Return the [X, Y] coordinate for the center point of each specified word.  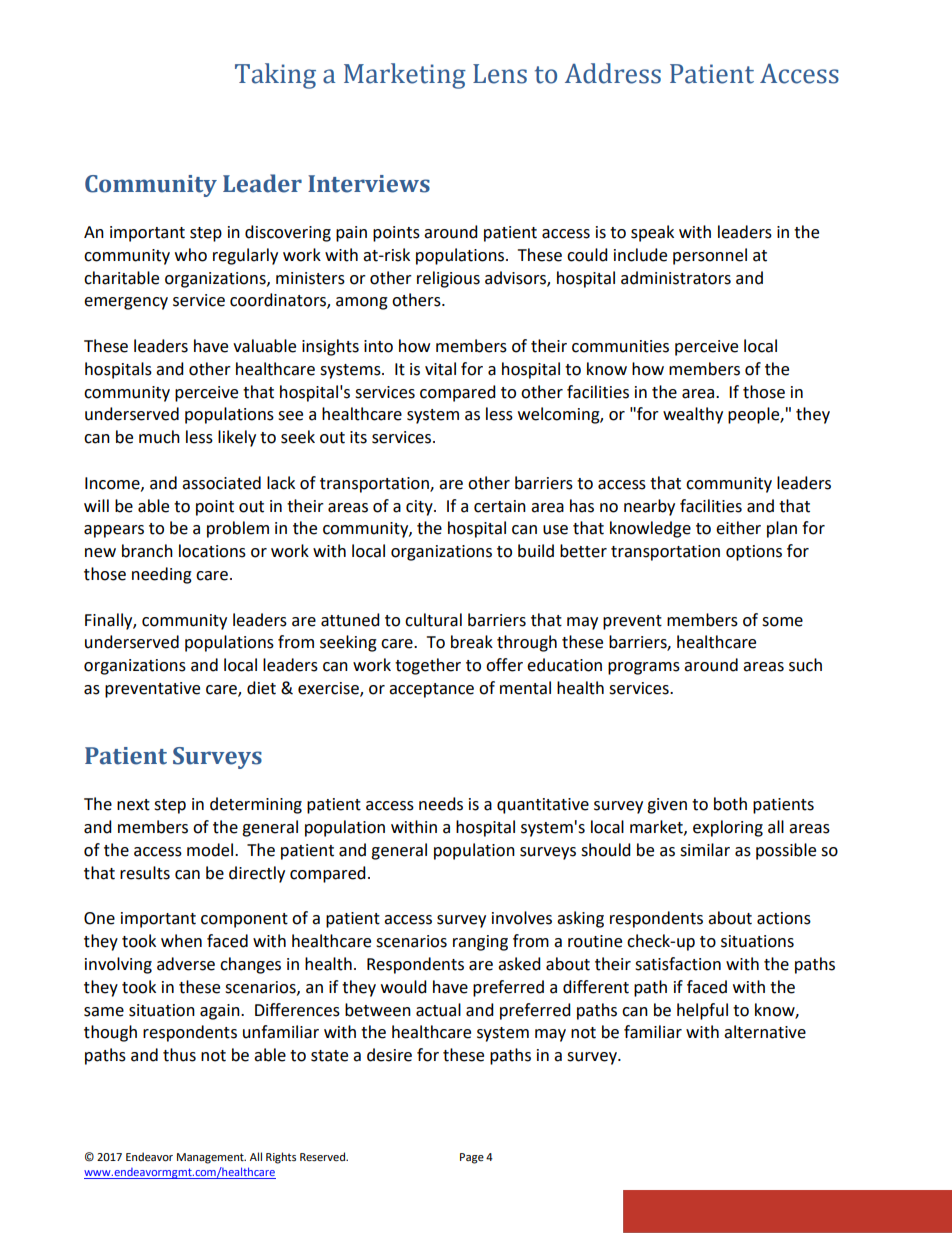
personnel [710, 256]
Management [211, 1158]
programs [644, 668]
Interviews [369, 184]
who [191, 255]
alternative [765, 1032]
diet [261, 688]
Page [472, 1158]
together [428, 666]
